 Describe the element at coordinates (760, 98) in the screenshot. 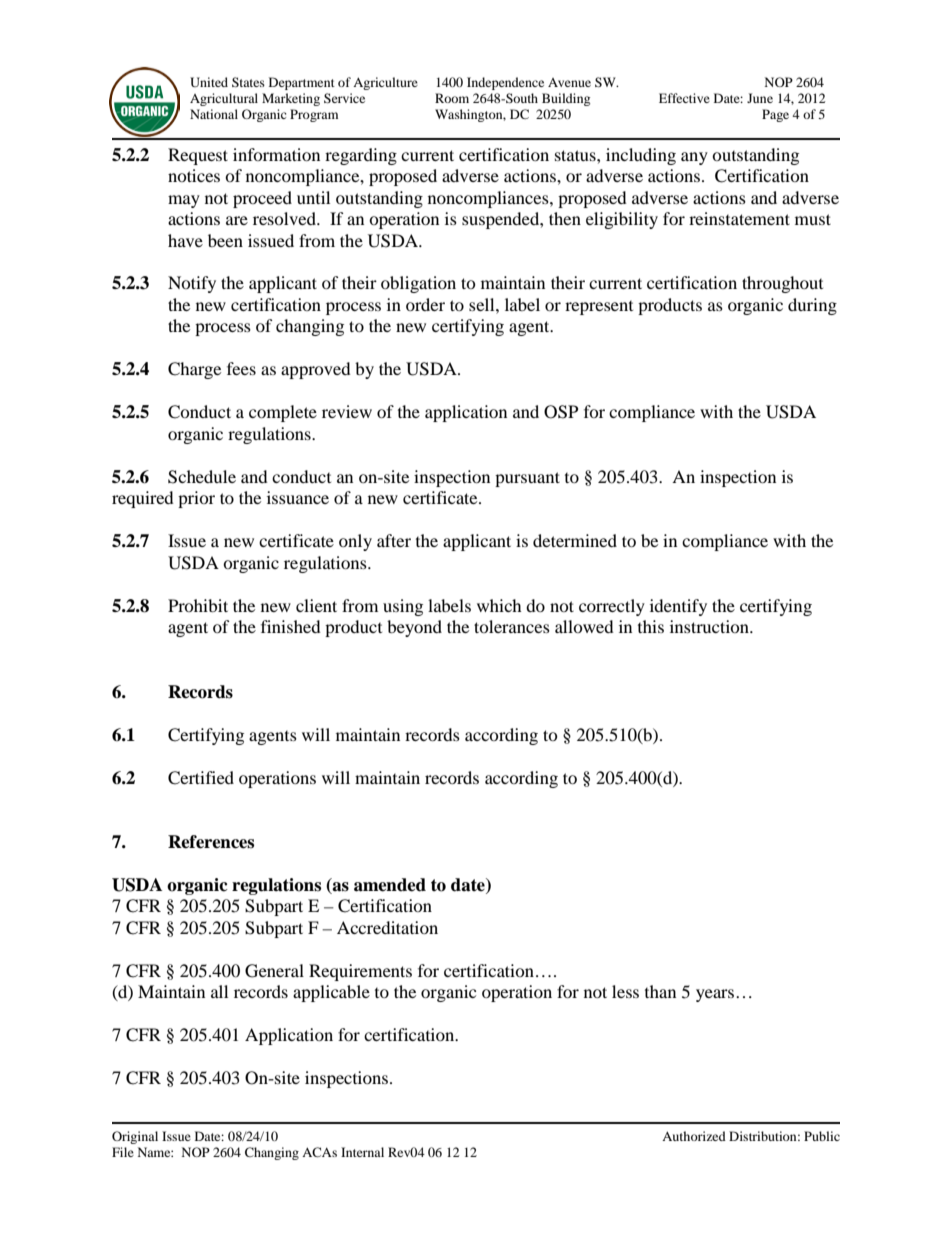

I see `June` at that location.
